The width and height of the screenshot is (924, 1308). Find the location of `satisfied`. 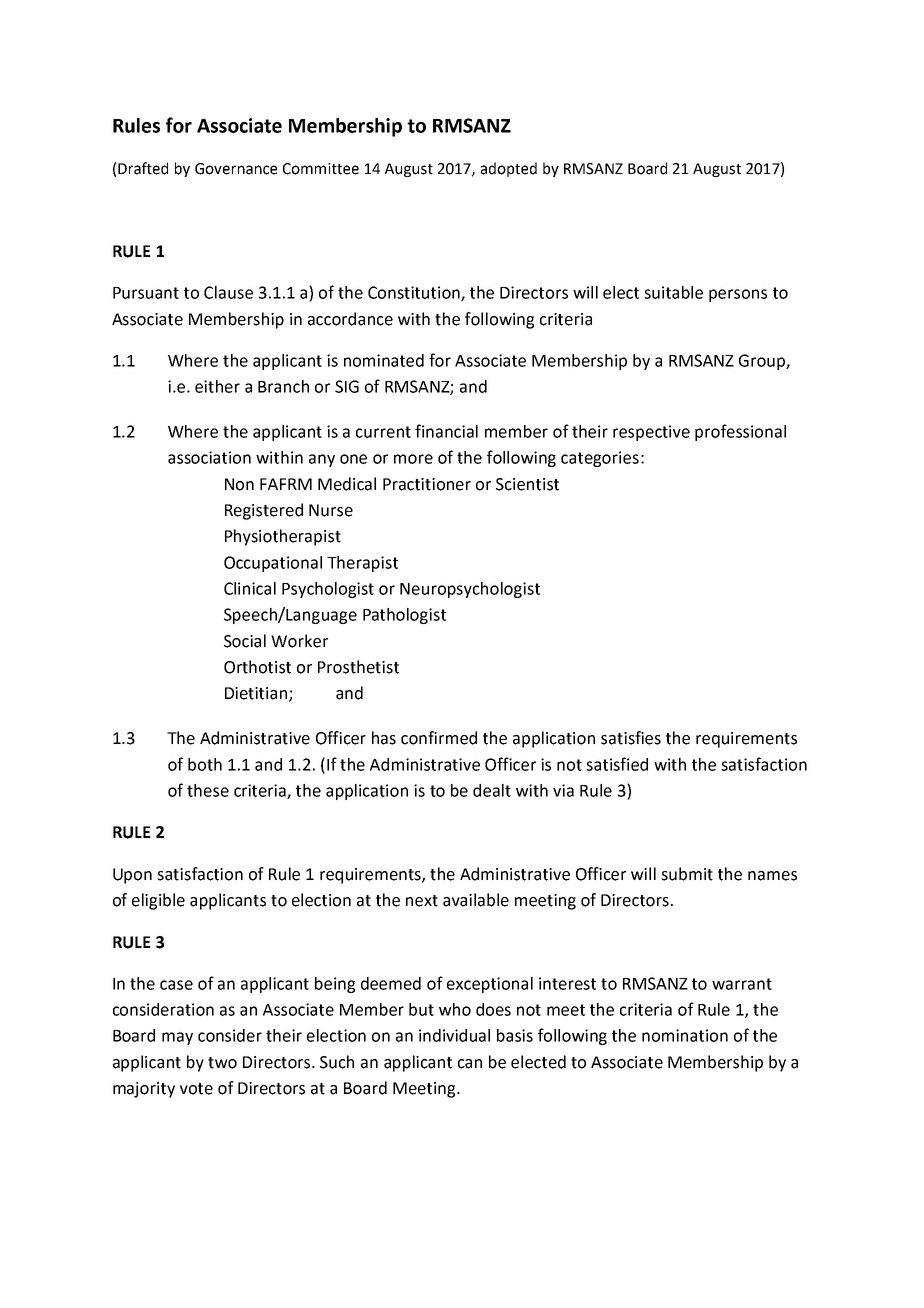

satisfied is located at coordinates (617, 764).
